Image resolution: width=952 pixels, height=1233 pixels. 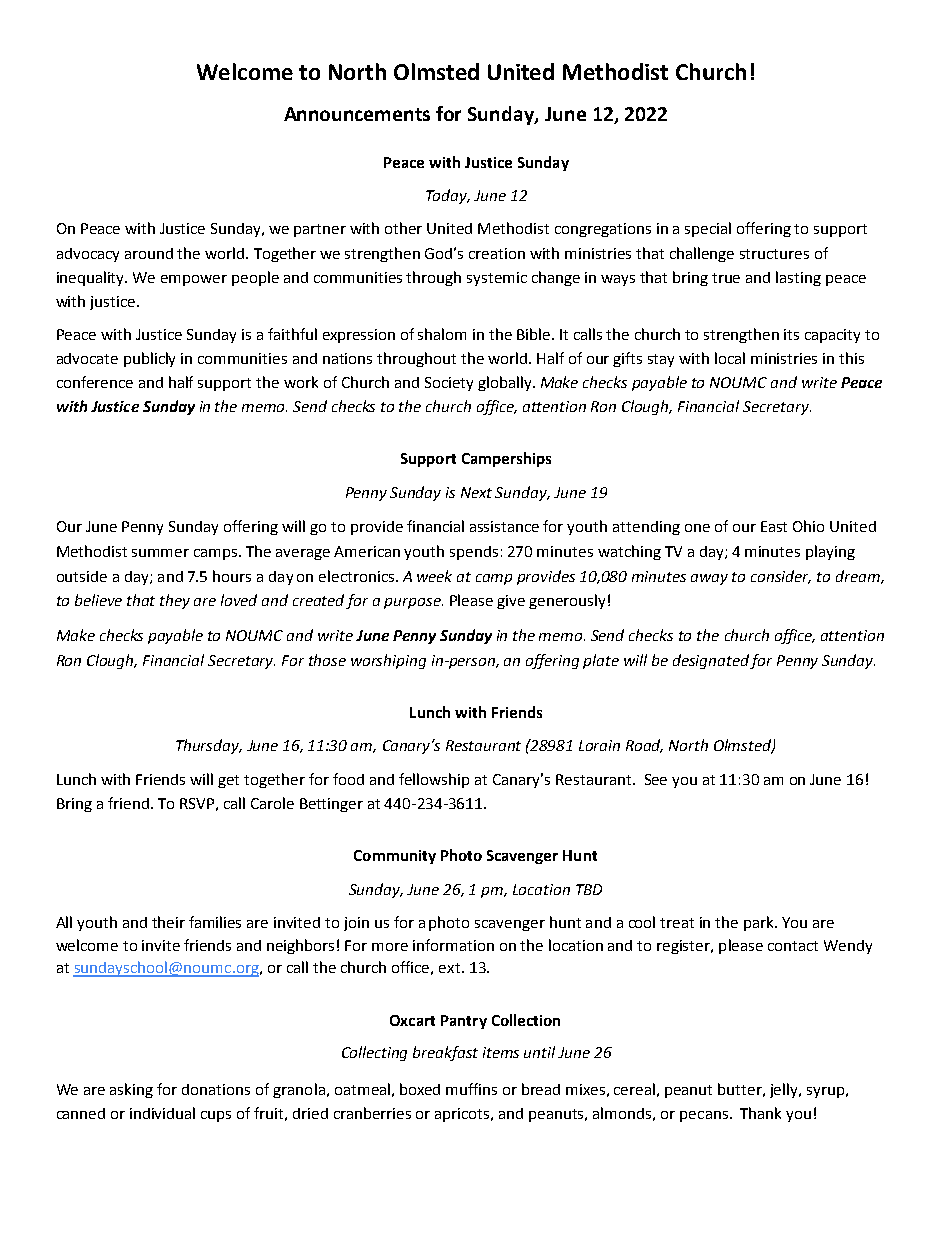 I want to click on designated, so click(x=712, y=661).
